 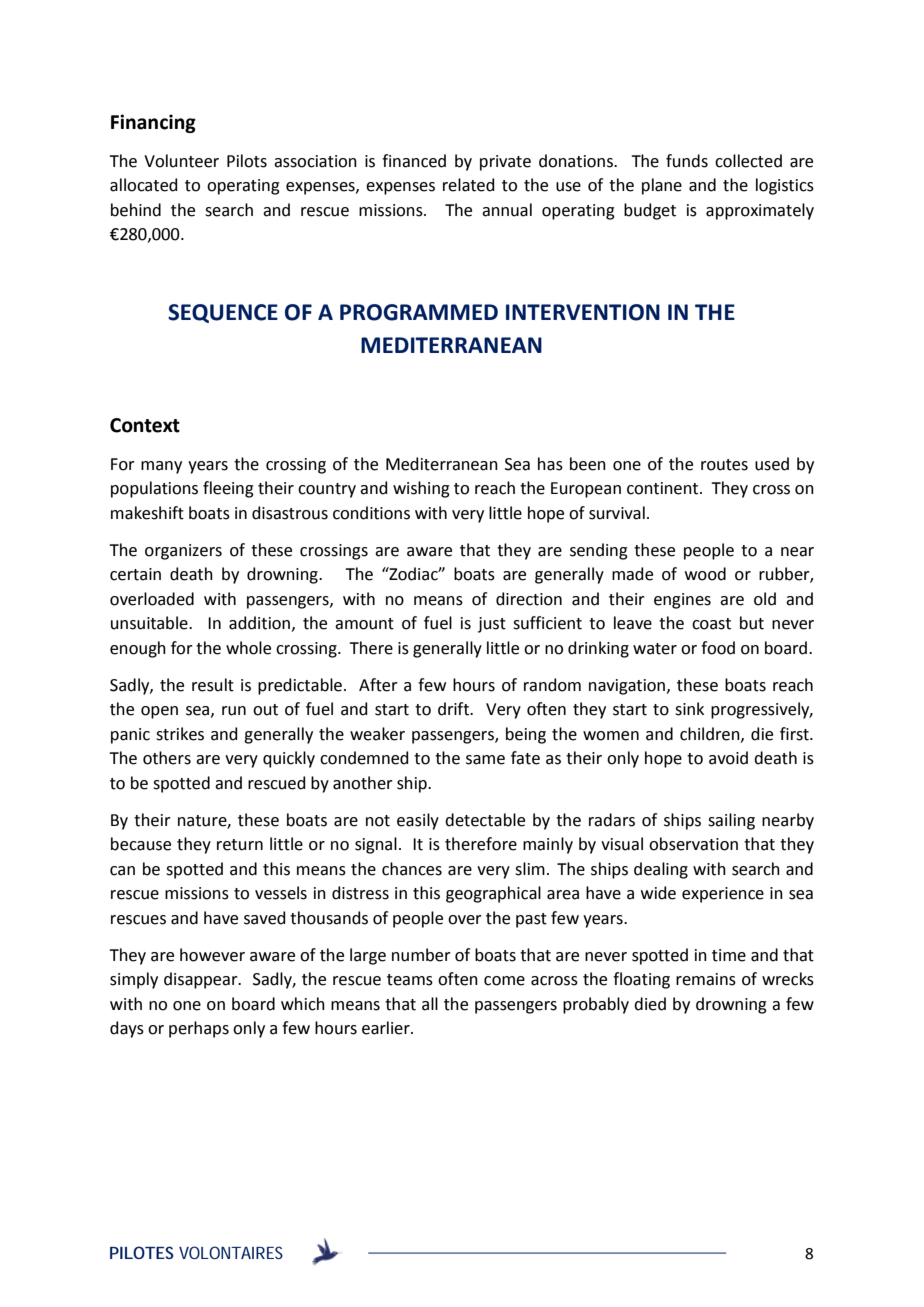 I want to click on INTERVENTION, so click(x=583, y=312).
